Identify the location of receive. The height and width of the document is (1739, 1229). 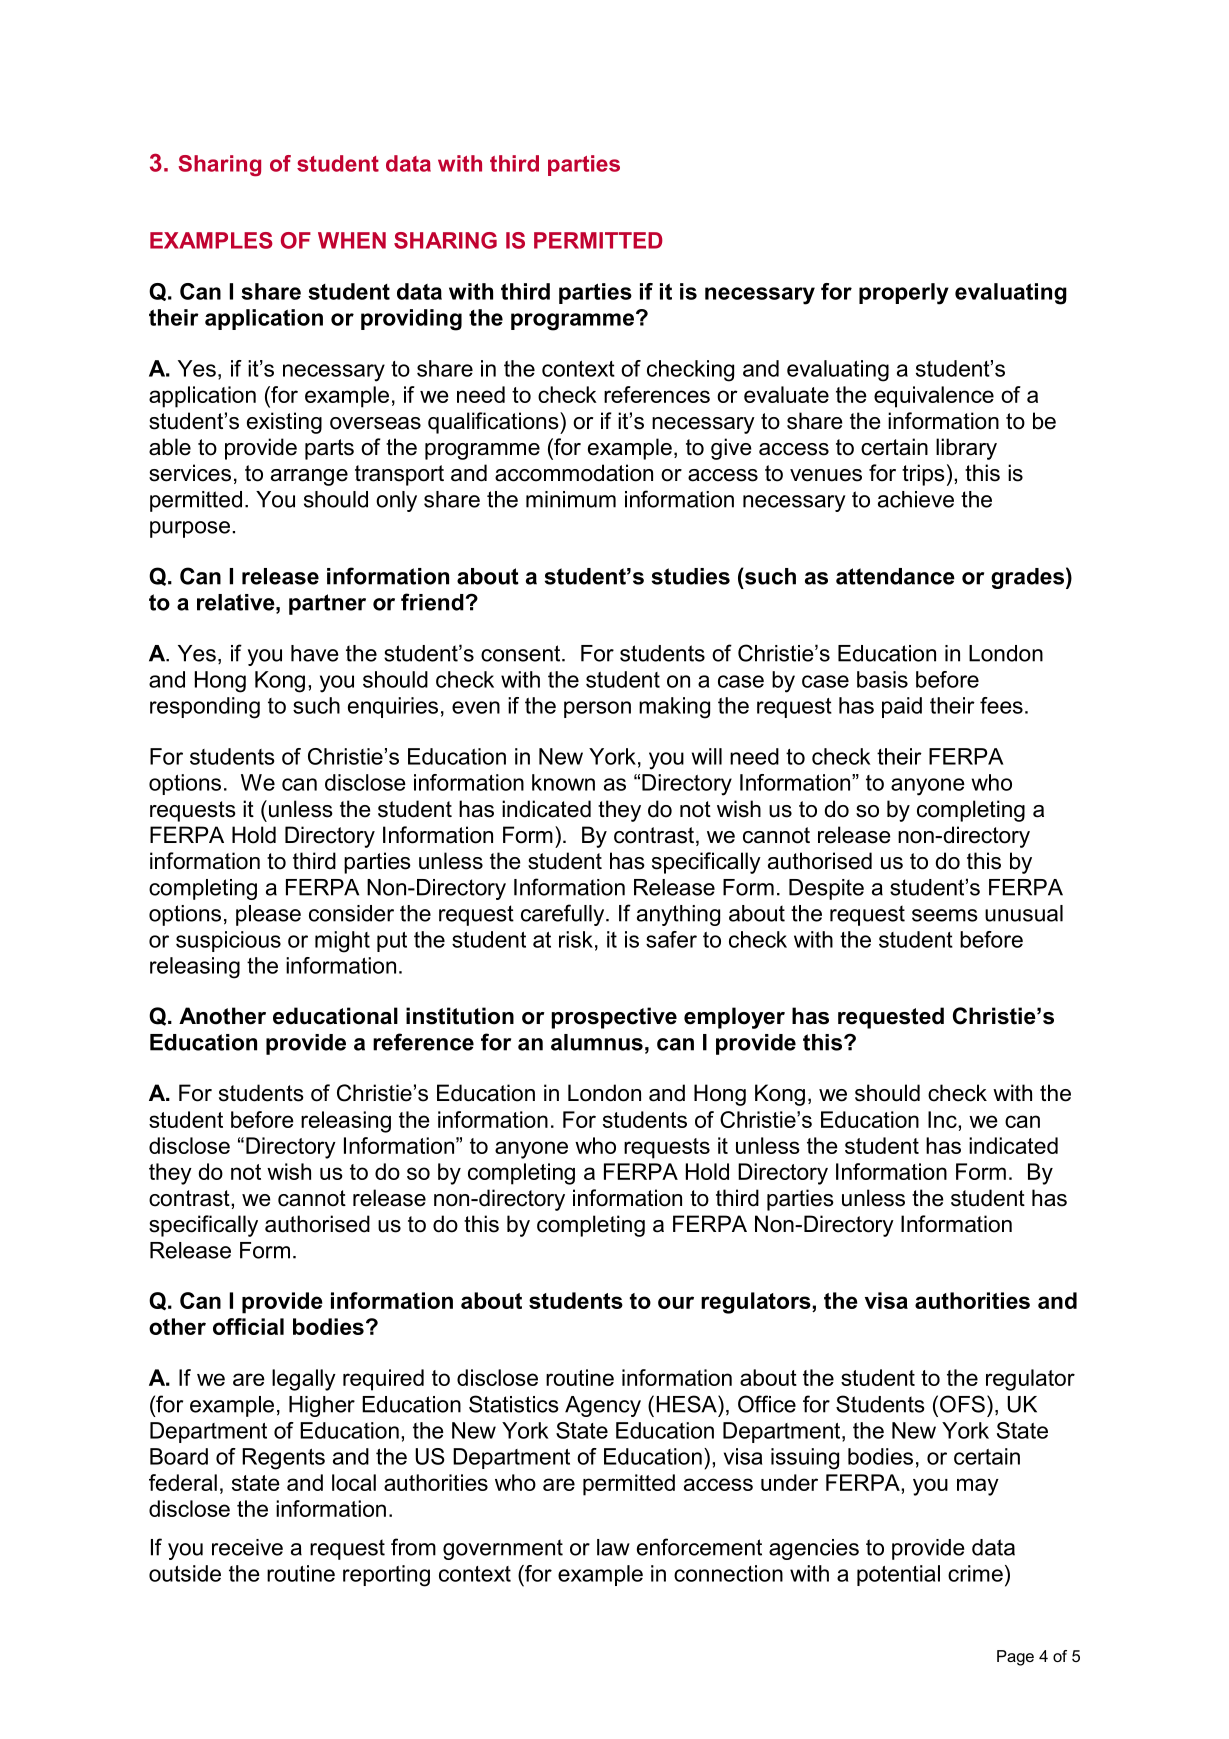
(247, 1547).
